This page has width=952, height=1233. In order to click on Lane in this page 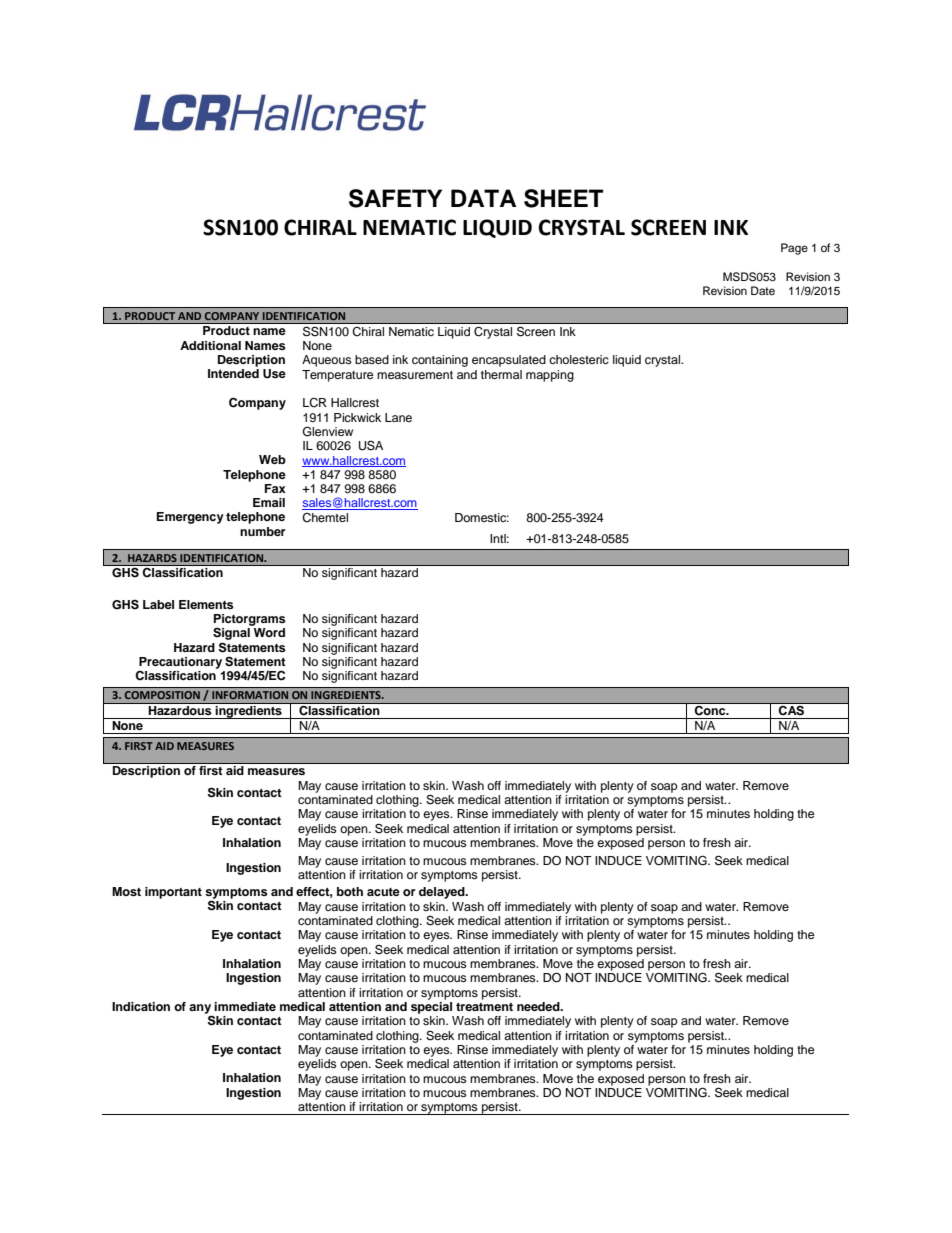, I will do `click(398, 417)`.
